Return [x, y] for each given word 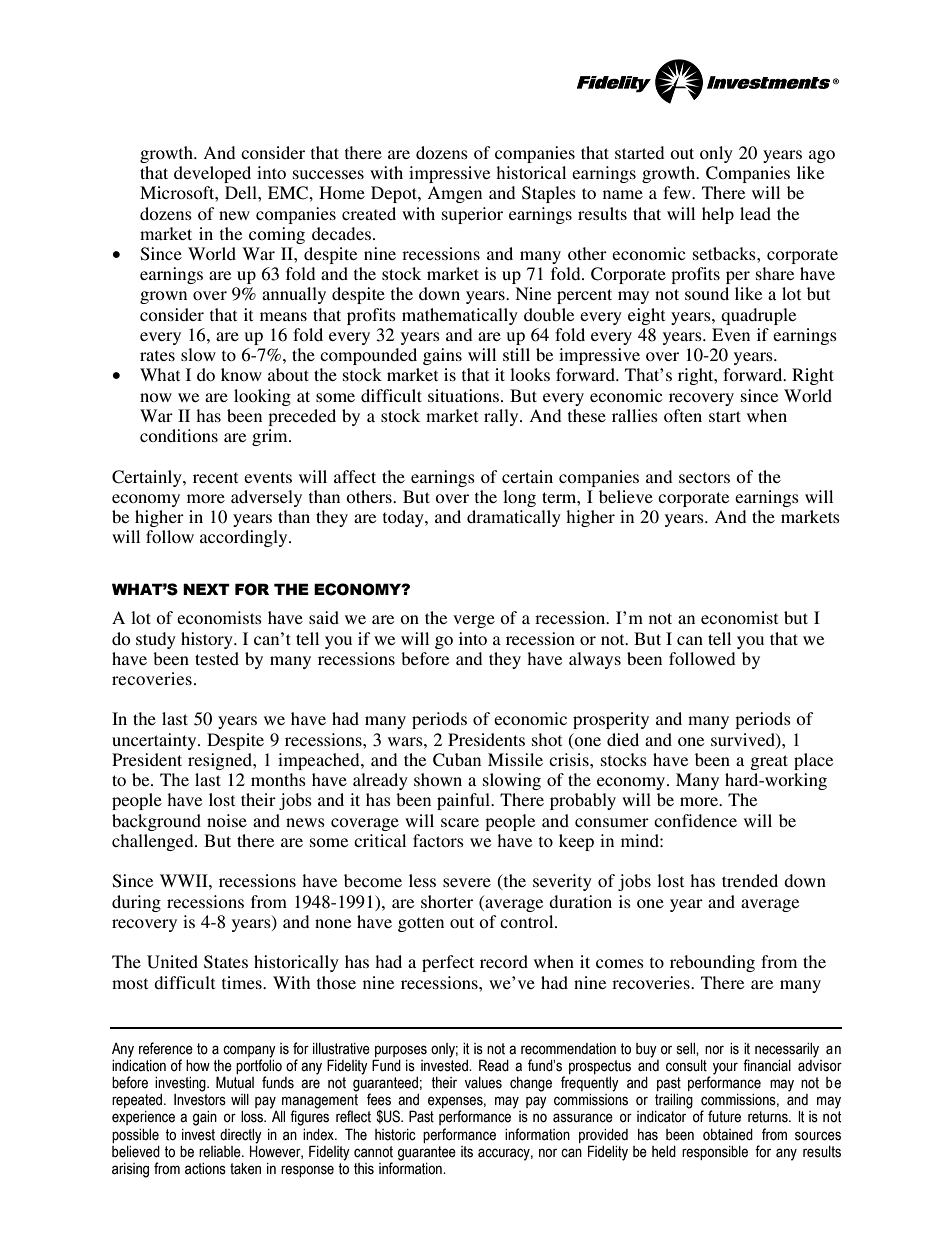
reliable [221, 1152]
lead [755, 213]
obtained [728, 1135]
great [769, 762]
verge [474, 621]
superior [472, 215]
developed [212, 174]
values [483, 1083]
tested [217, 658]
